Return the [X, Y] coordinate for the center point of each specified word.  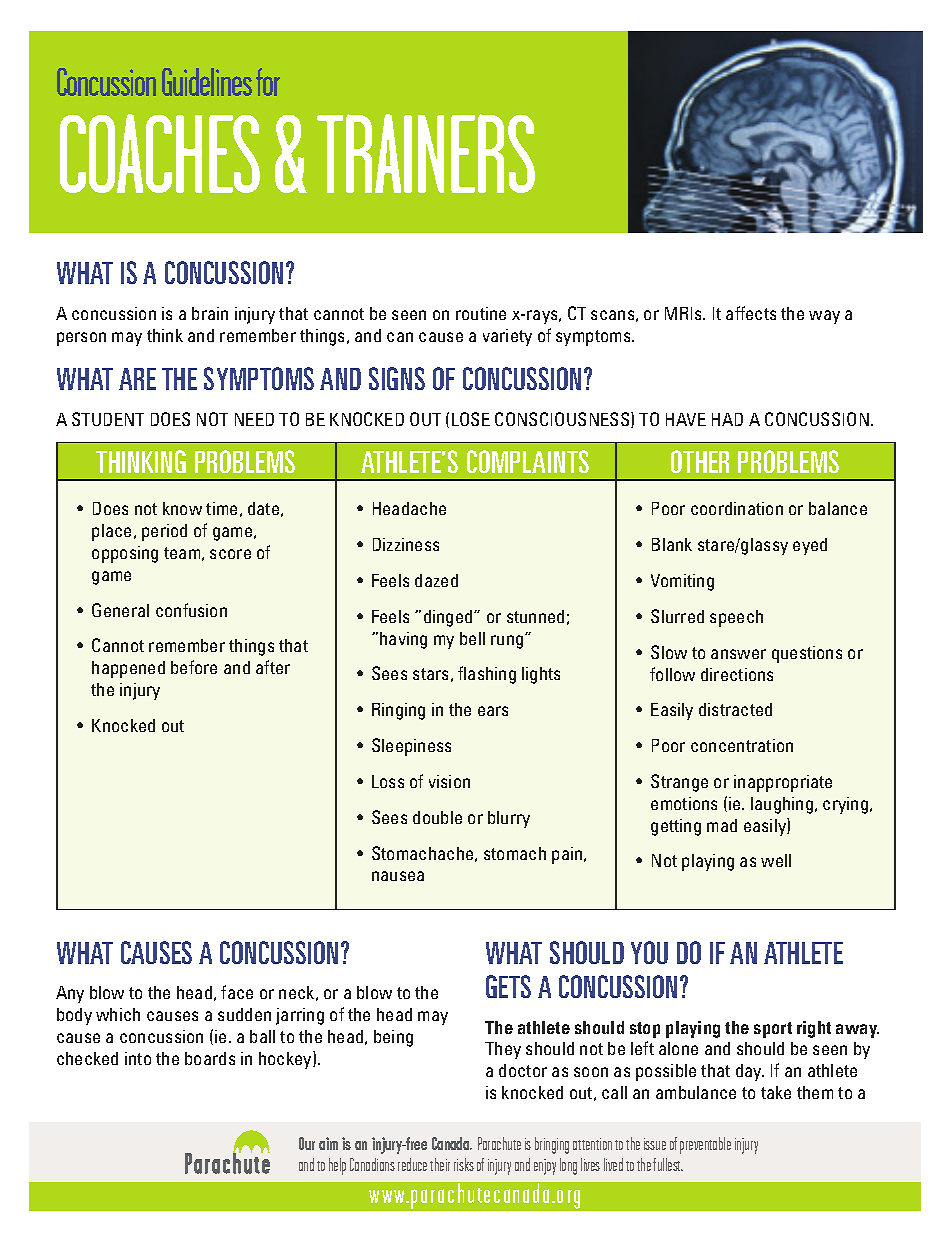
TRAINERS [426, 153]
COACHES [160, 153]
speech [736, 618]
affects [751, 313]
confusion [191, 610]
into [138, 1058]
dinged [449, 618]
